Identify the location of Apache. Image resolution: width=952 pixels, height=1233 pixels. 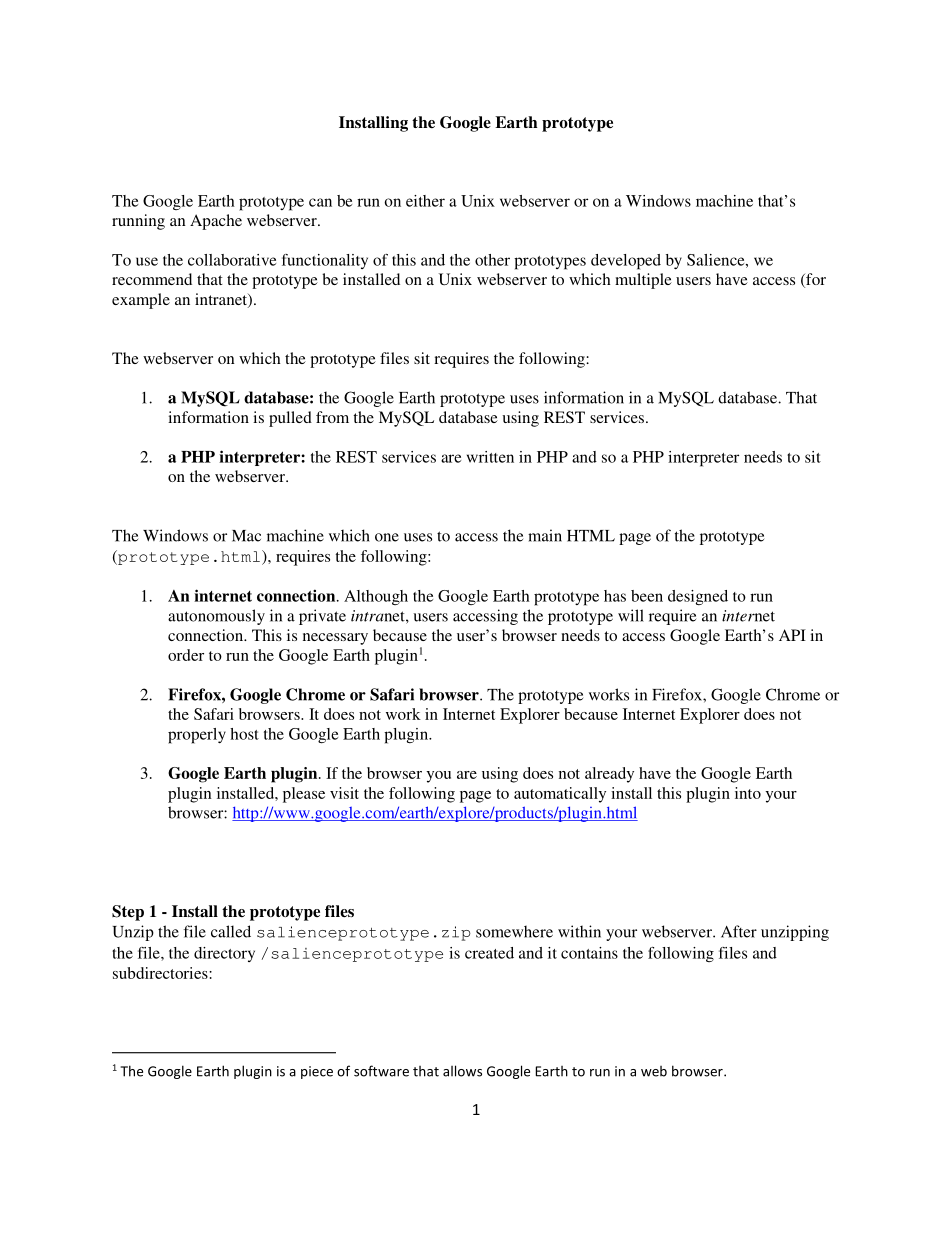
(216, 222).
